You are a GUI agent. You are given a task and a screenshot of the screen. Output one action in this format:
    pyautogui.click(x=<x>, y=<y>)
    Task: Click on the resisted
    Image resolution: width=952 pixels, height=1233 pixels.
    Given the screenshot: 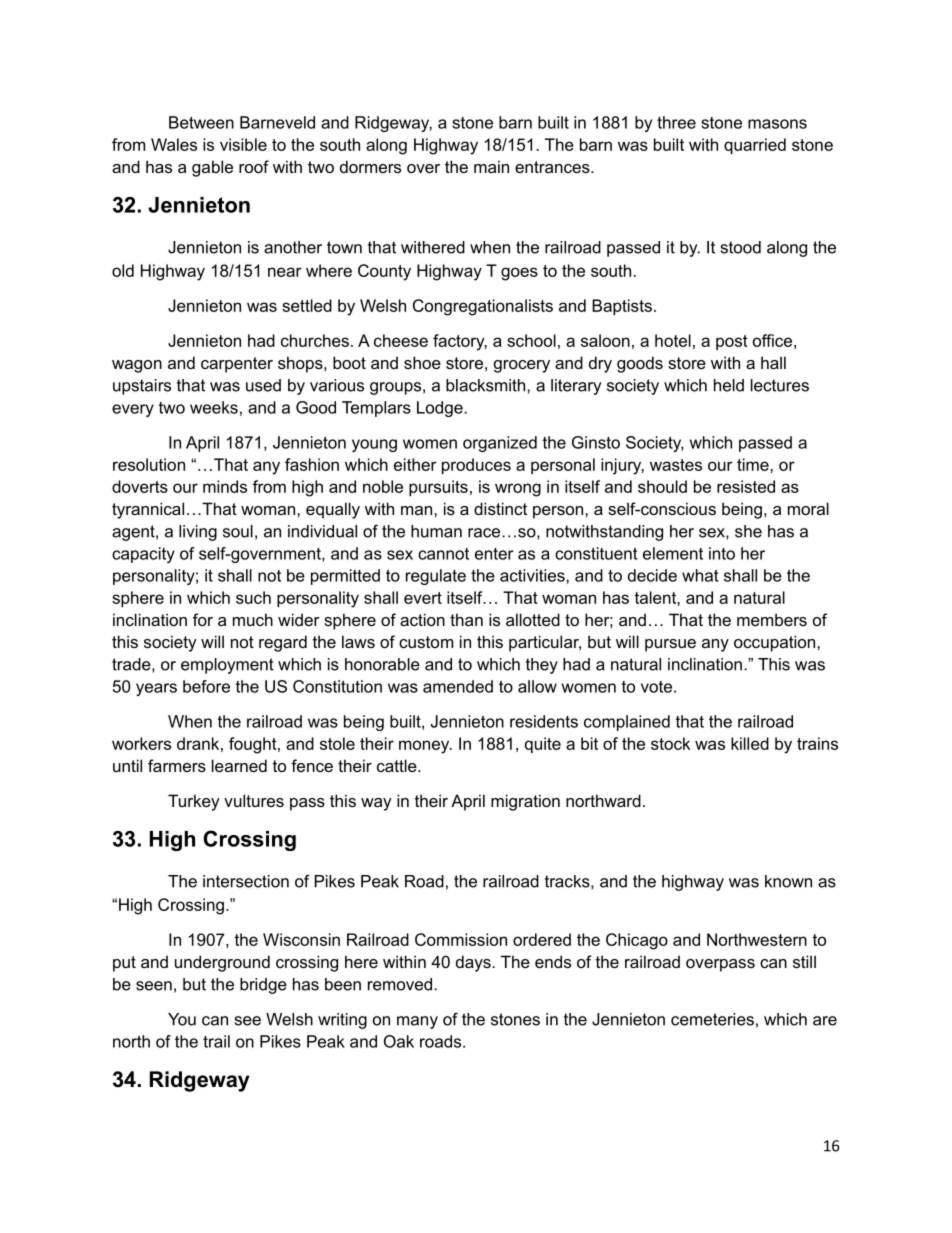 What is the action you would take?
    pyautogui.click(x=746, y=486)
